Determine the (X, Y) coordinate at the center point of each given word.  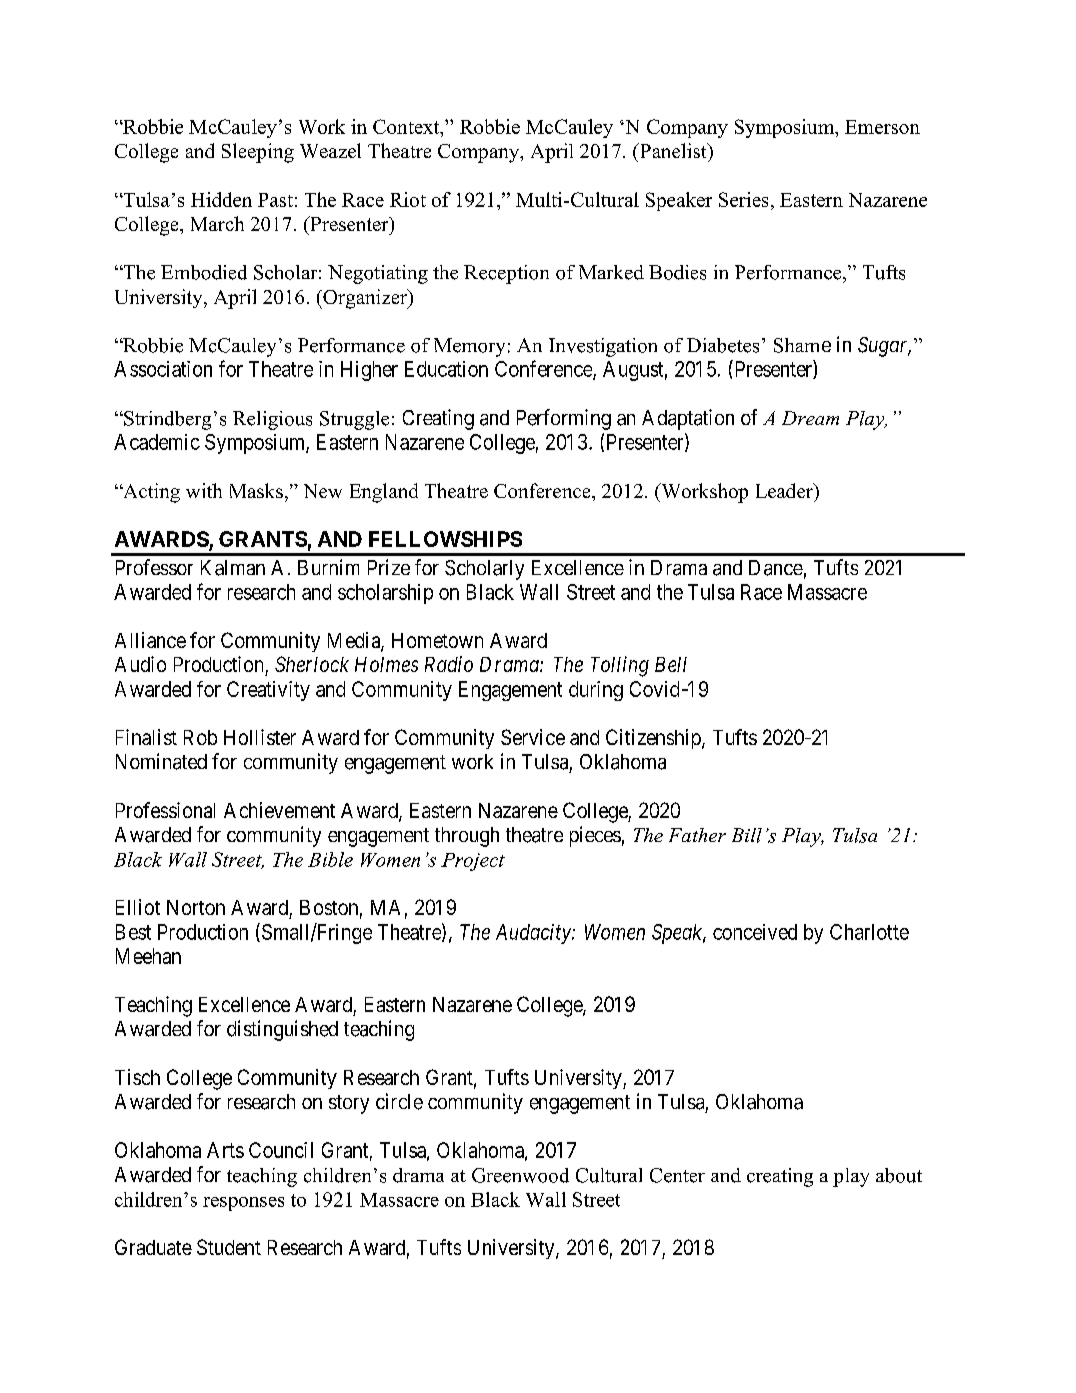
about (899, 1175)
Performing (564, 419)
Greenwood (520, 1175)
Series (743, 199)
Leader (785, 490)
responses (243, 1204)
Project (473, 862)
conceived (755, 932)
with (204, 490)
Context (407, 126)
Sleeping (258, 153)
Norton (196, 907)
